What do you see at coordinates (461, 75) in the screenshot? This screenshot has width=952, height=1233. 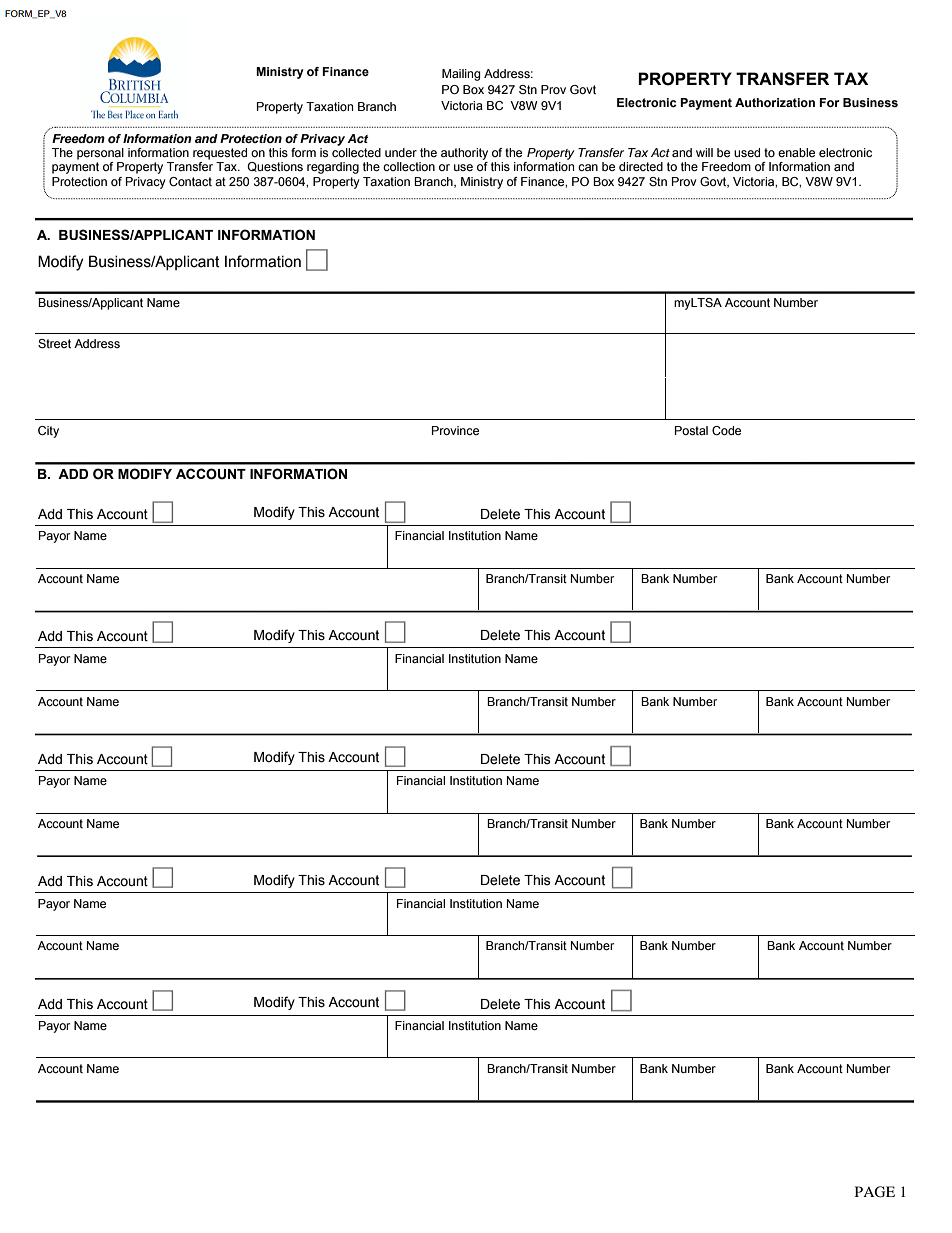 I see `Mailing` at bounding box center [461, 75].
